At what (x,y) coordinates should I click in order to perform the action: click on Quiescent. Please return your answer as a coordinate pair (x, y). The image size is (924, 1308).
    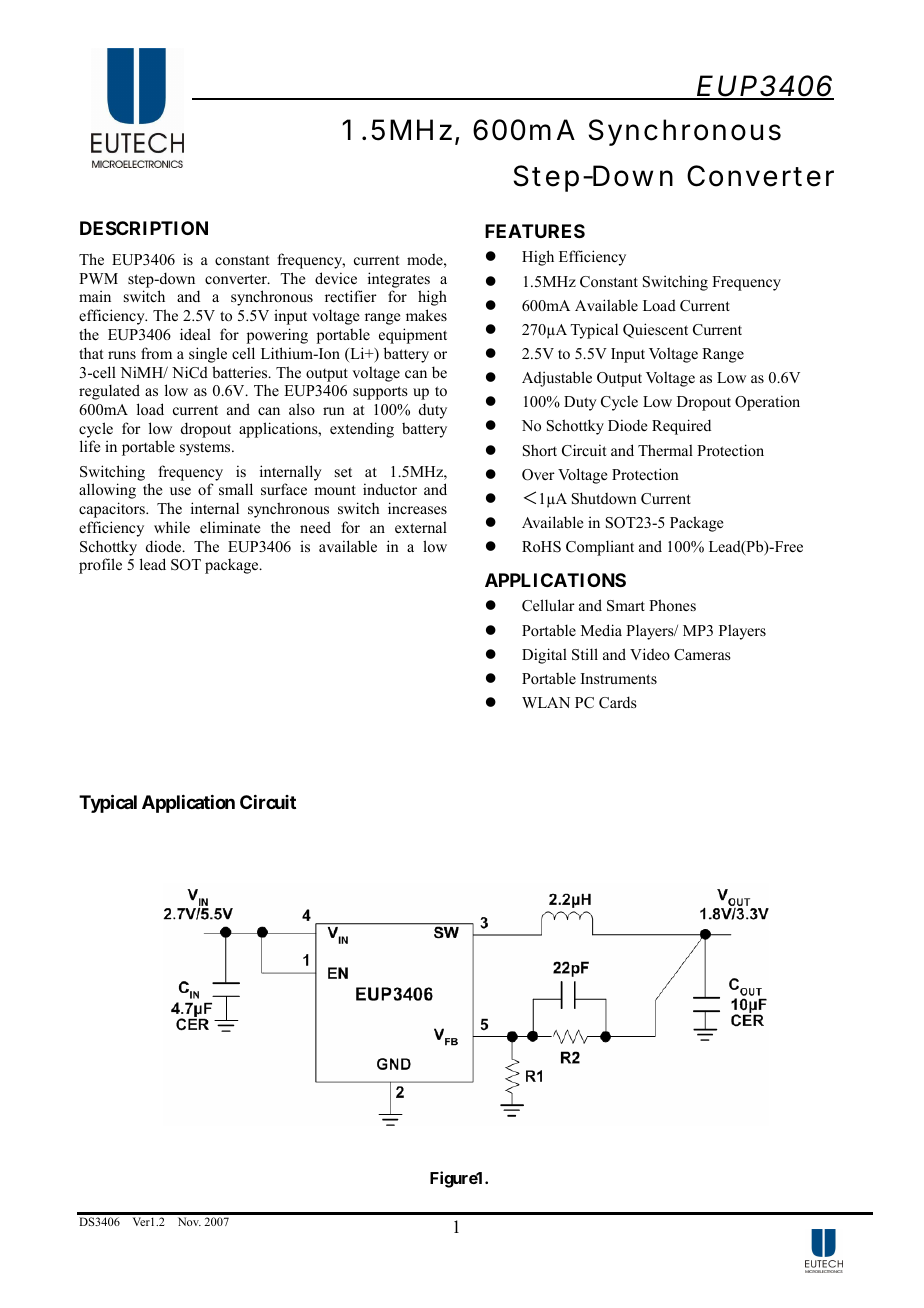
    Looking at the image, I should click on (655, 330).
